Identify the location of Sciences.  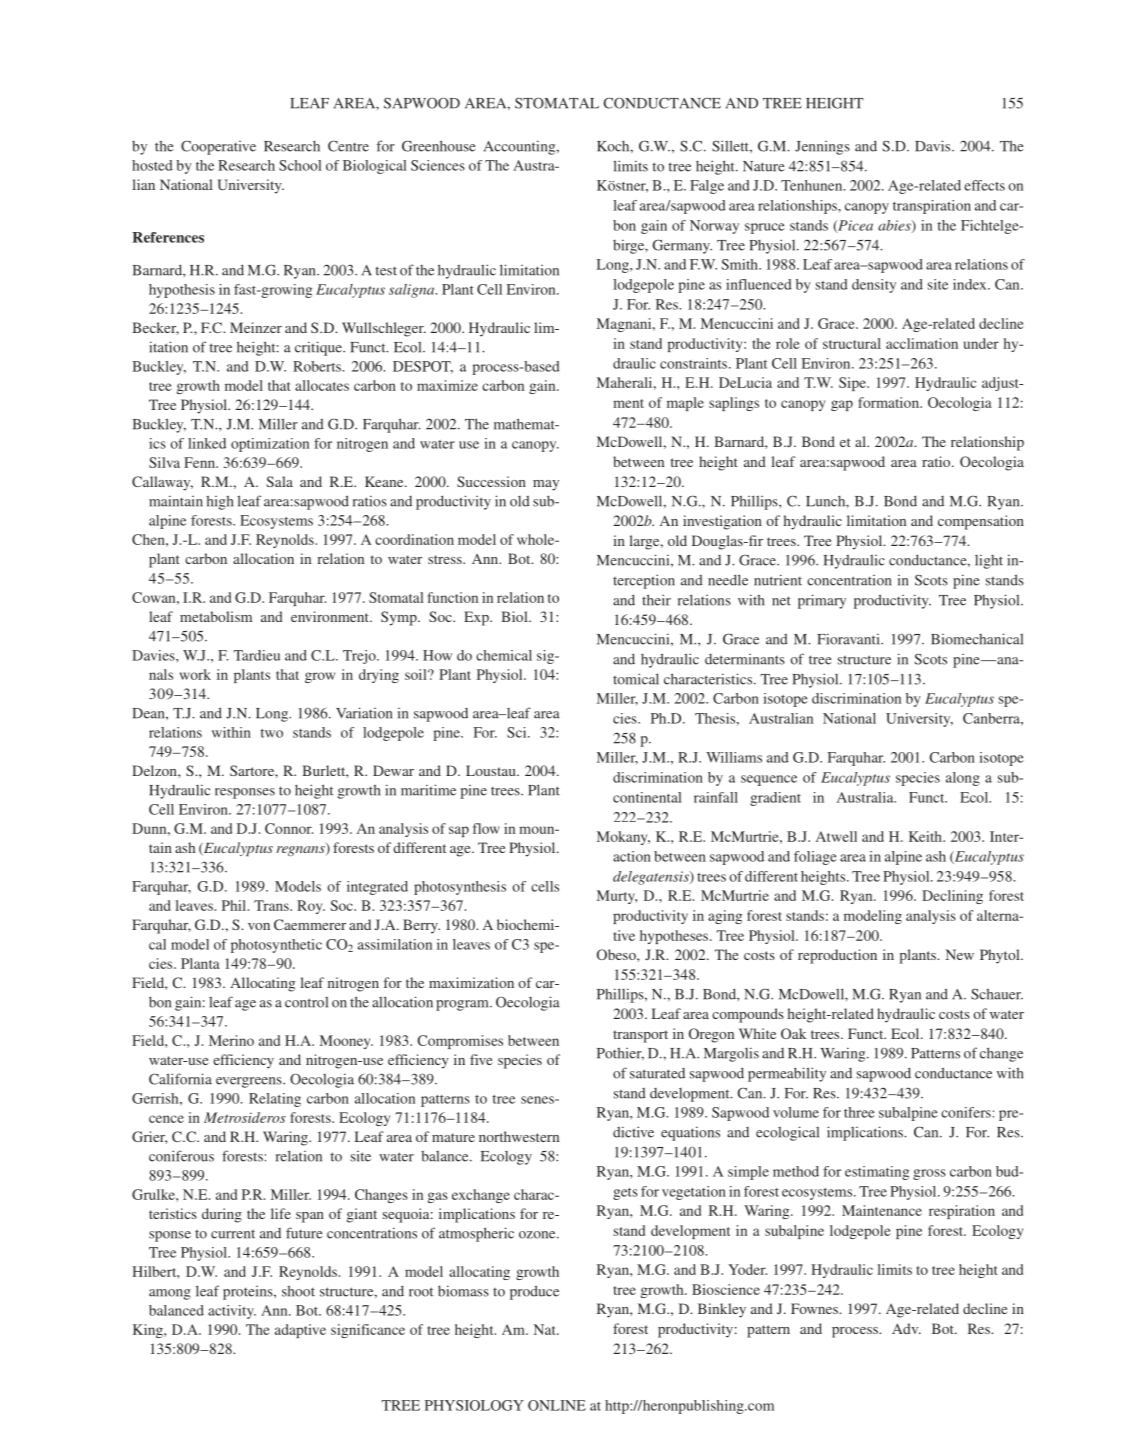
(438, 165).
